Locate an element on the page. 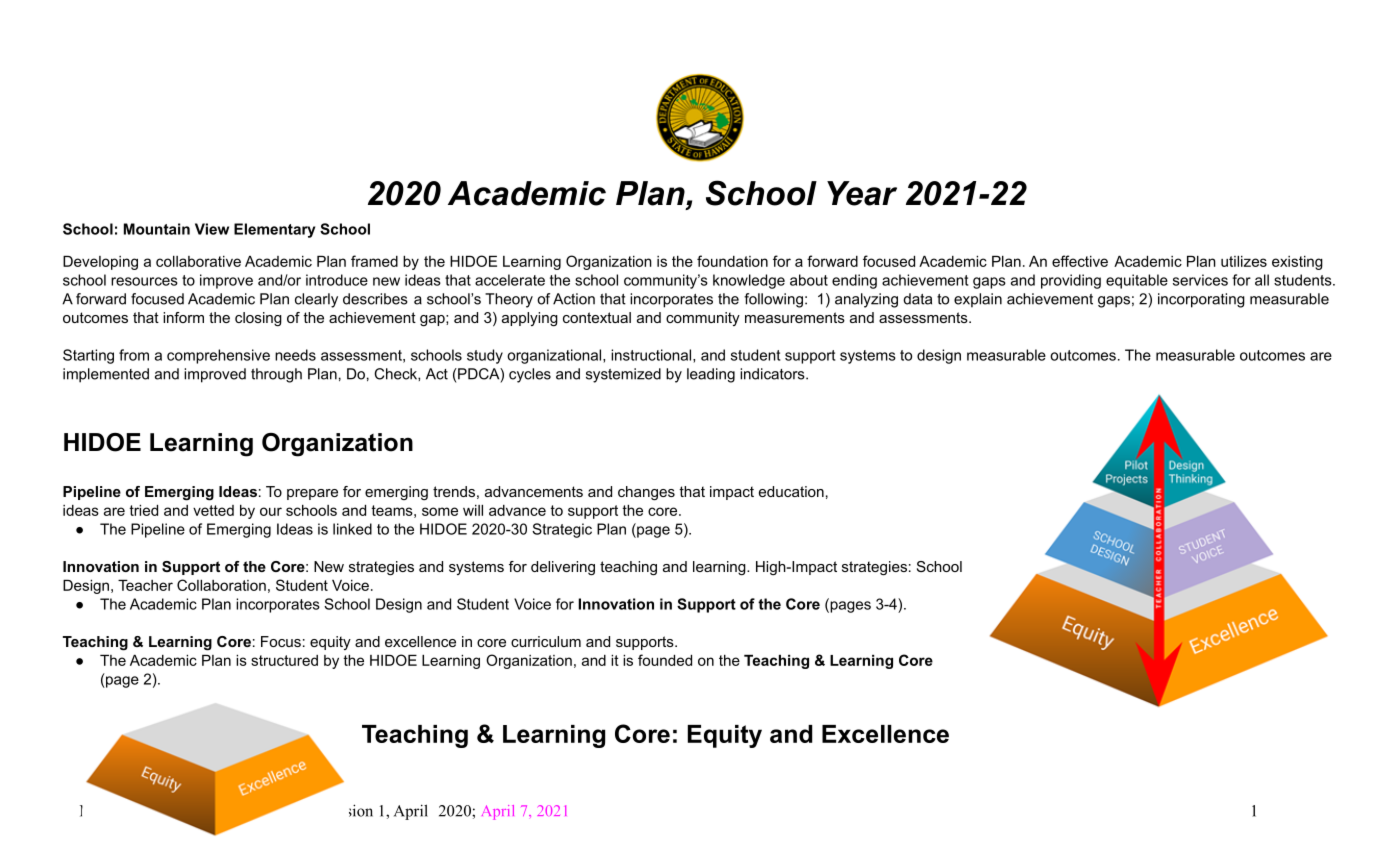 This page has width=1400, height=850. curriculum is located at coordinates (546, 641).
